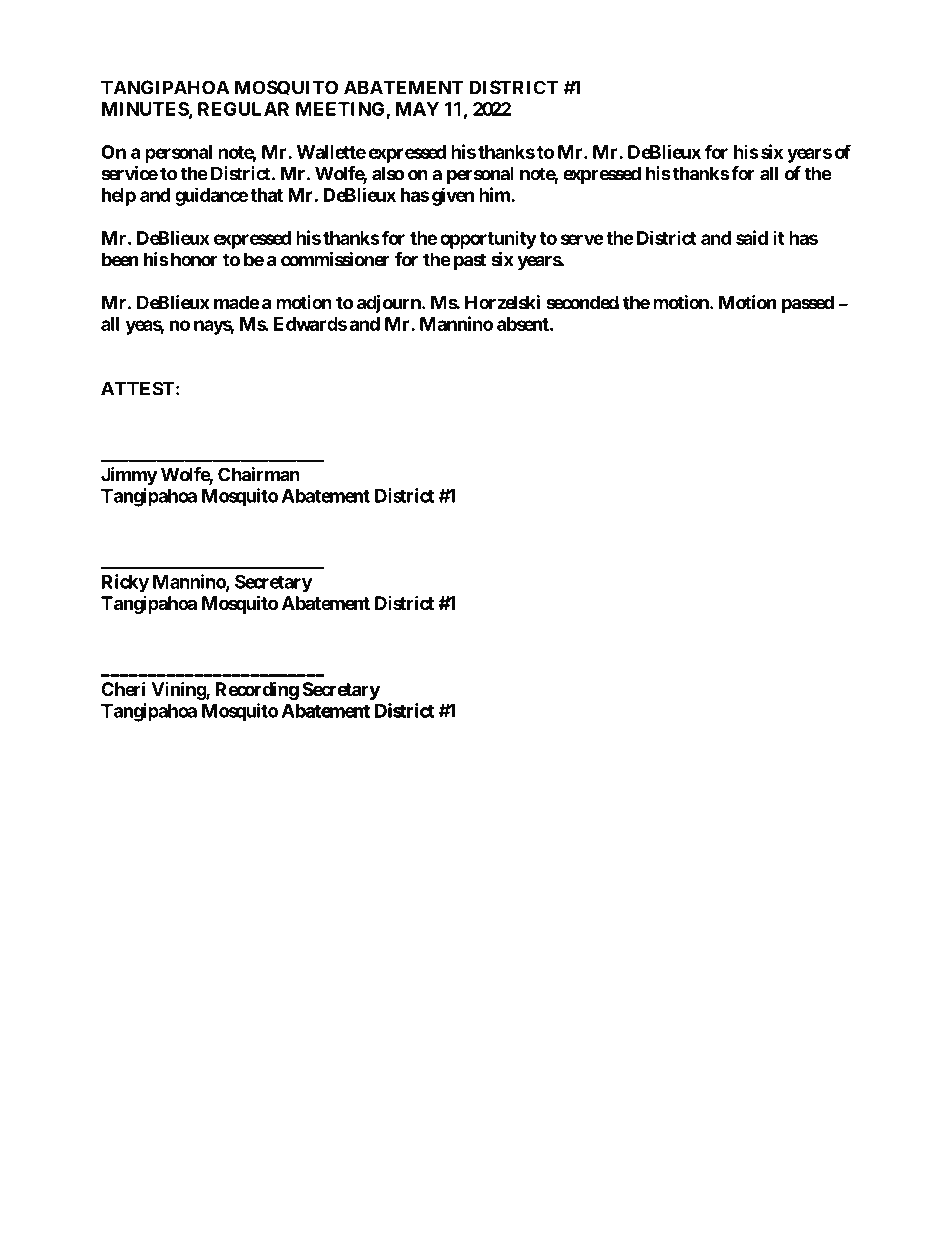 Image resolution: width=952 pixels, height=1233 pixels. What do you see at coordinates (808, 304) in the image?
I see `passed` at bounding box center [808, 304].
